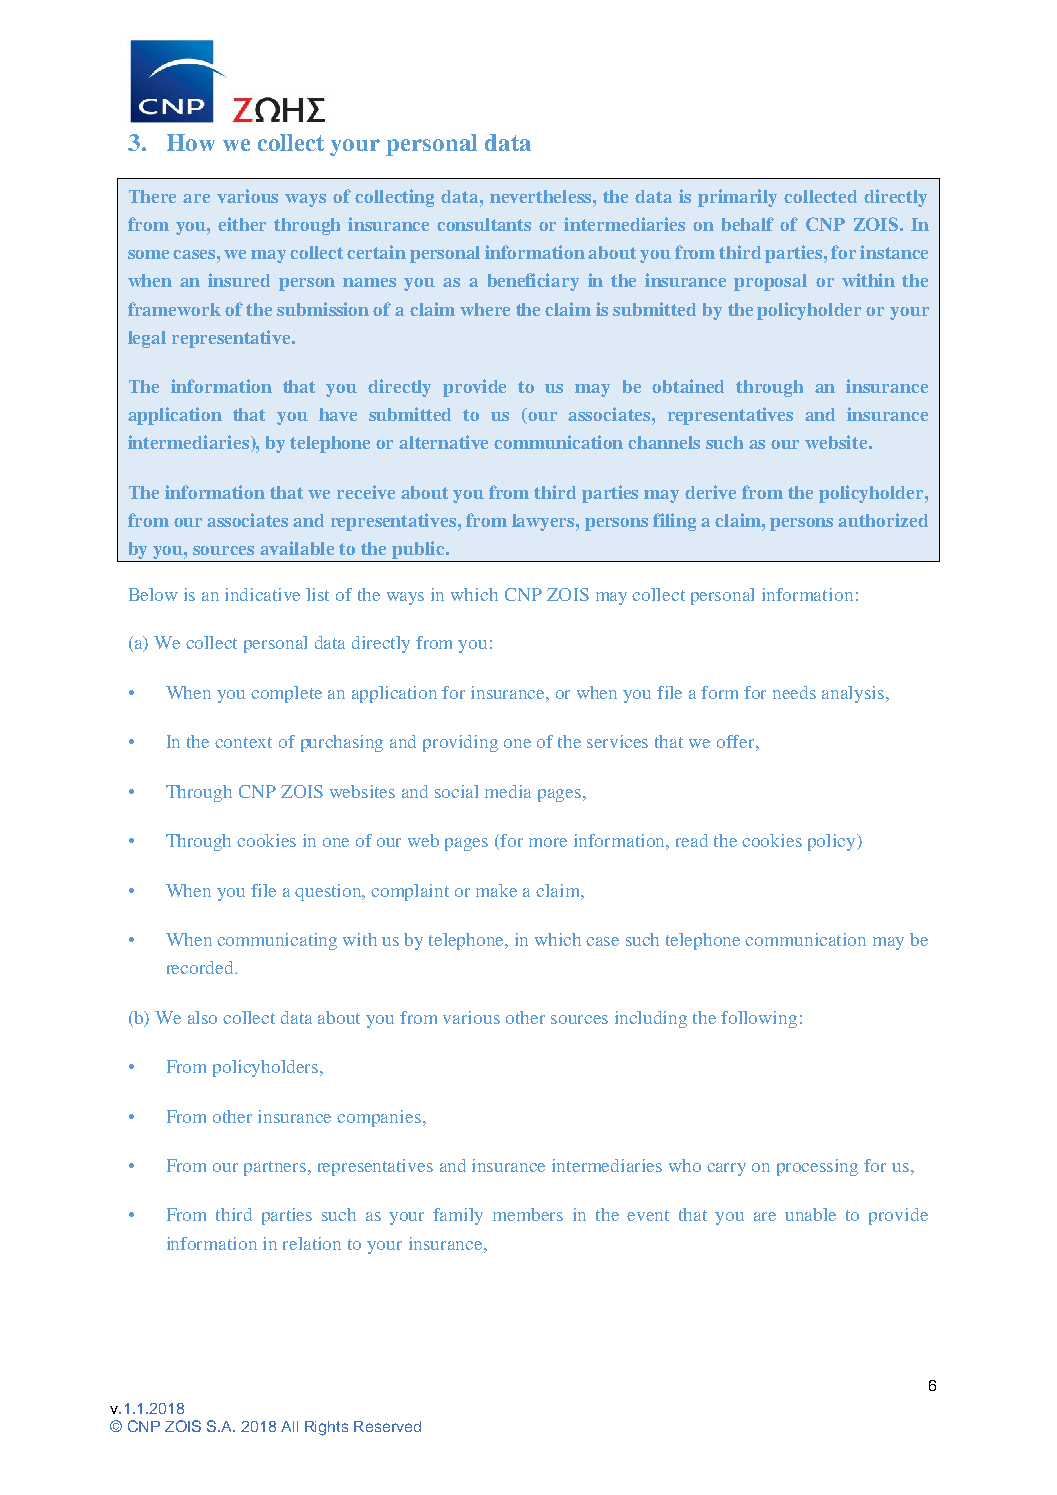 The image size is (1057, 1495). I want to click on either, so click(242, 224).
